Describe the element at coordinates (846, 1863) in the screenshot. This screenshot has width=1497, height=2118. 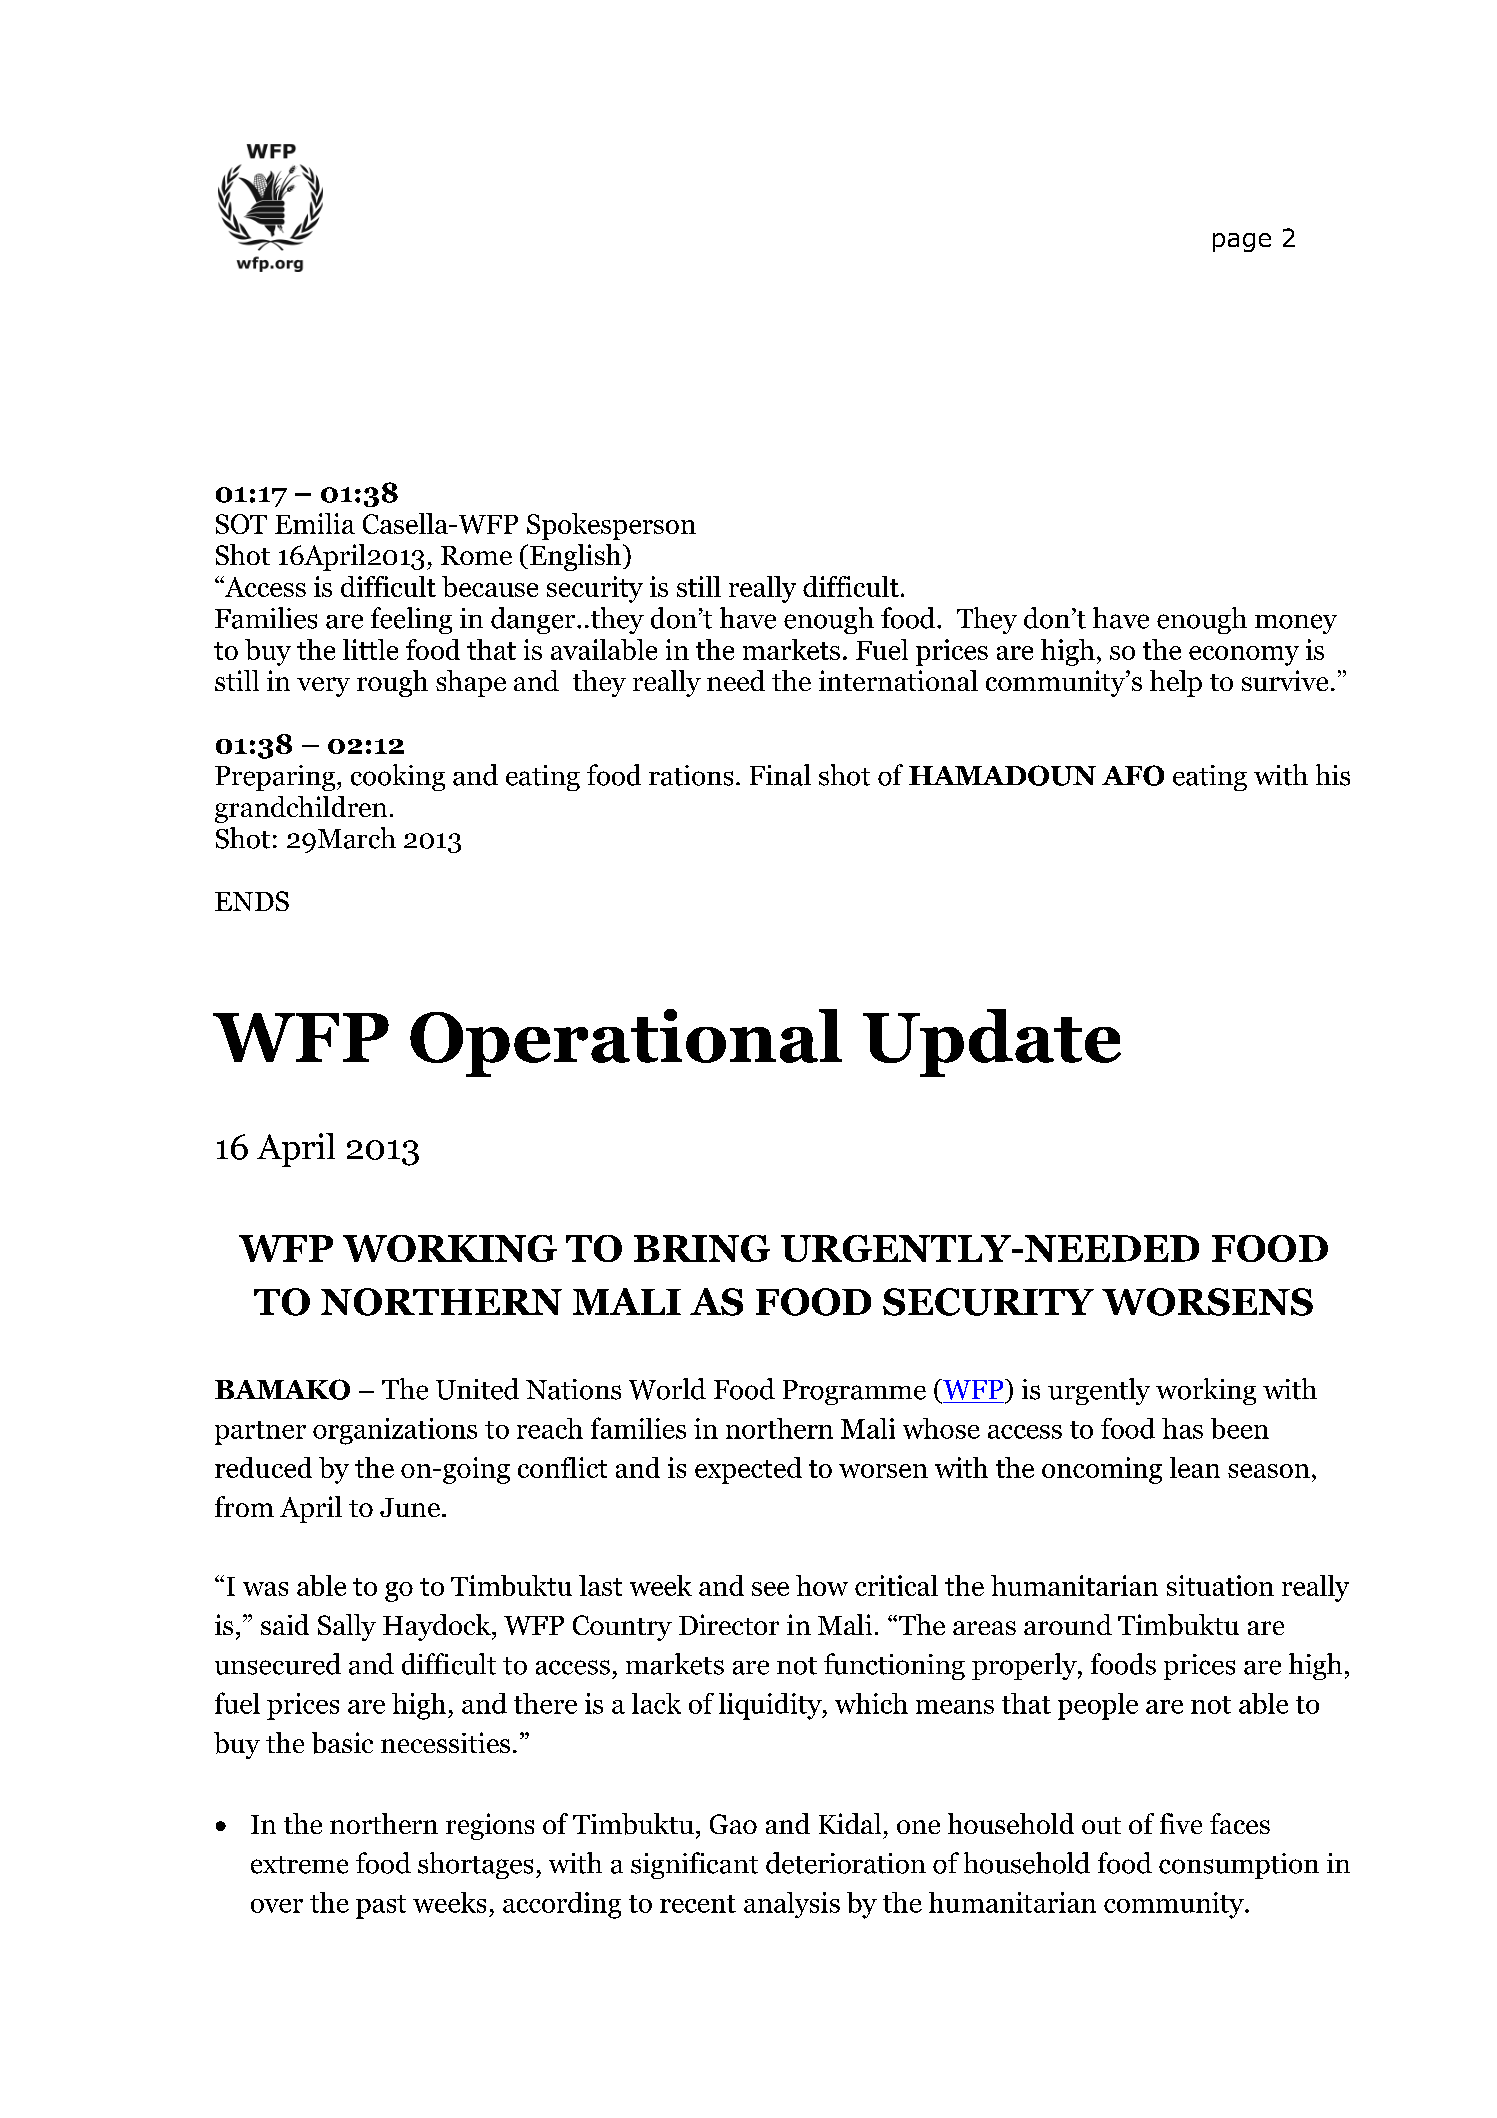
I see `deterioration` at that location.
